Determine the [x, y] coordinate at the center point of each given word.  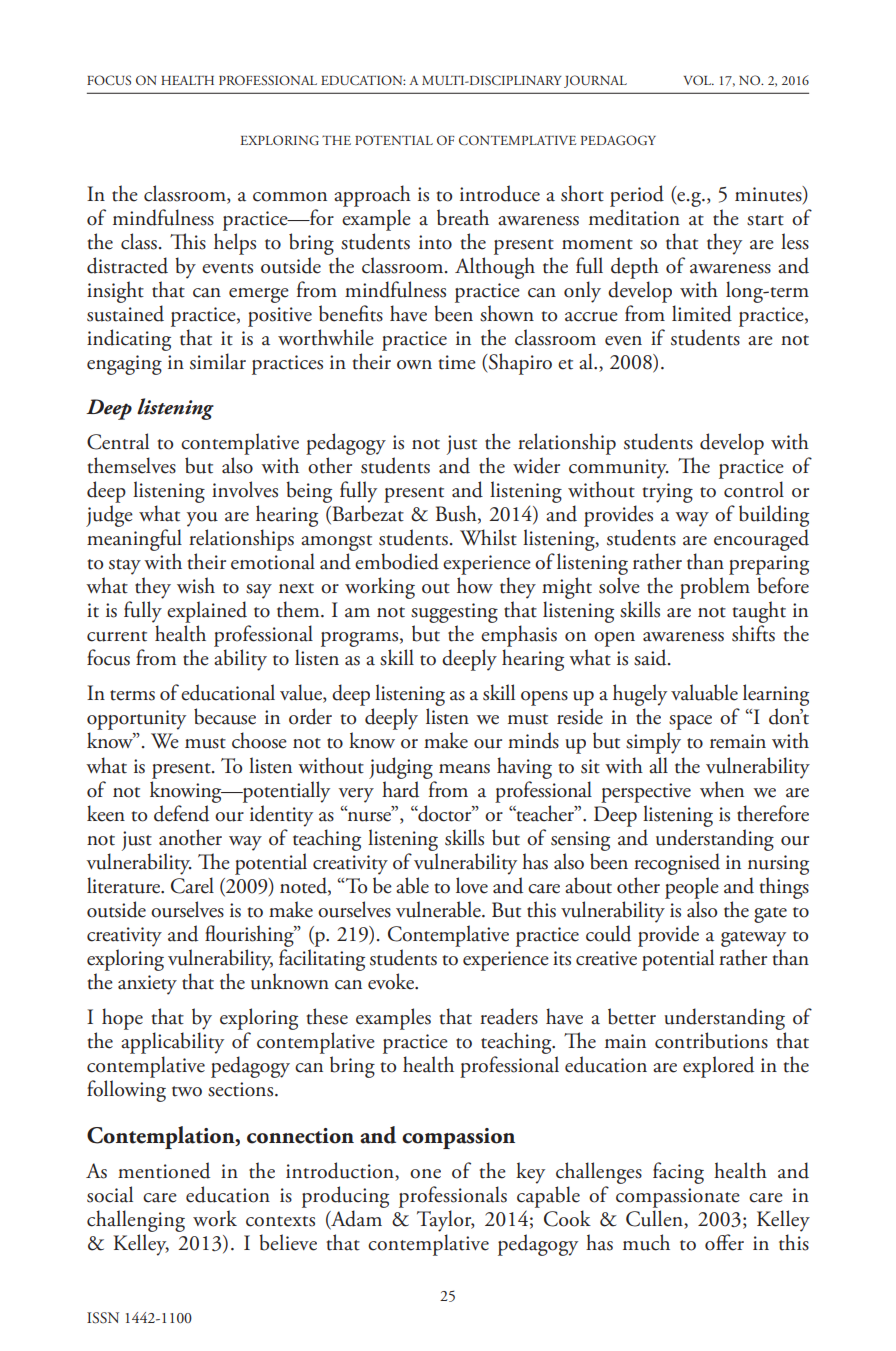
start [765, 220]
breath [463, 217]
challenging [136, 1221]
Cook [567, 1218]
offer [724, 1242]
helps [235, 244]
